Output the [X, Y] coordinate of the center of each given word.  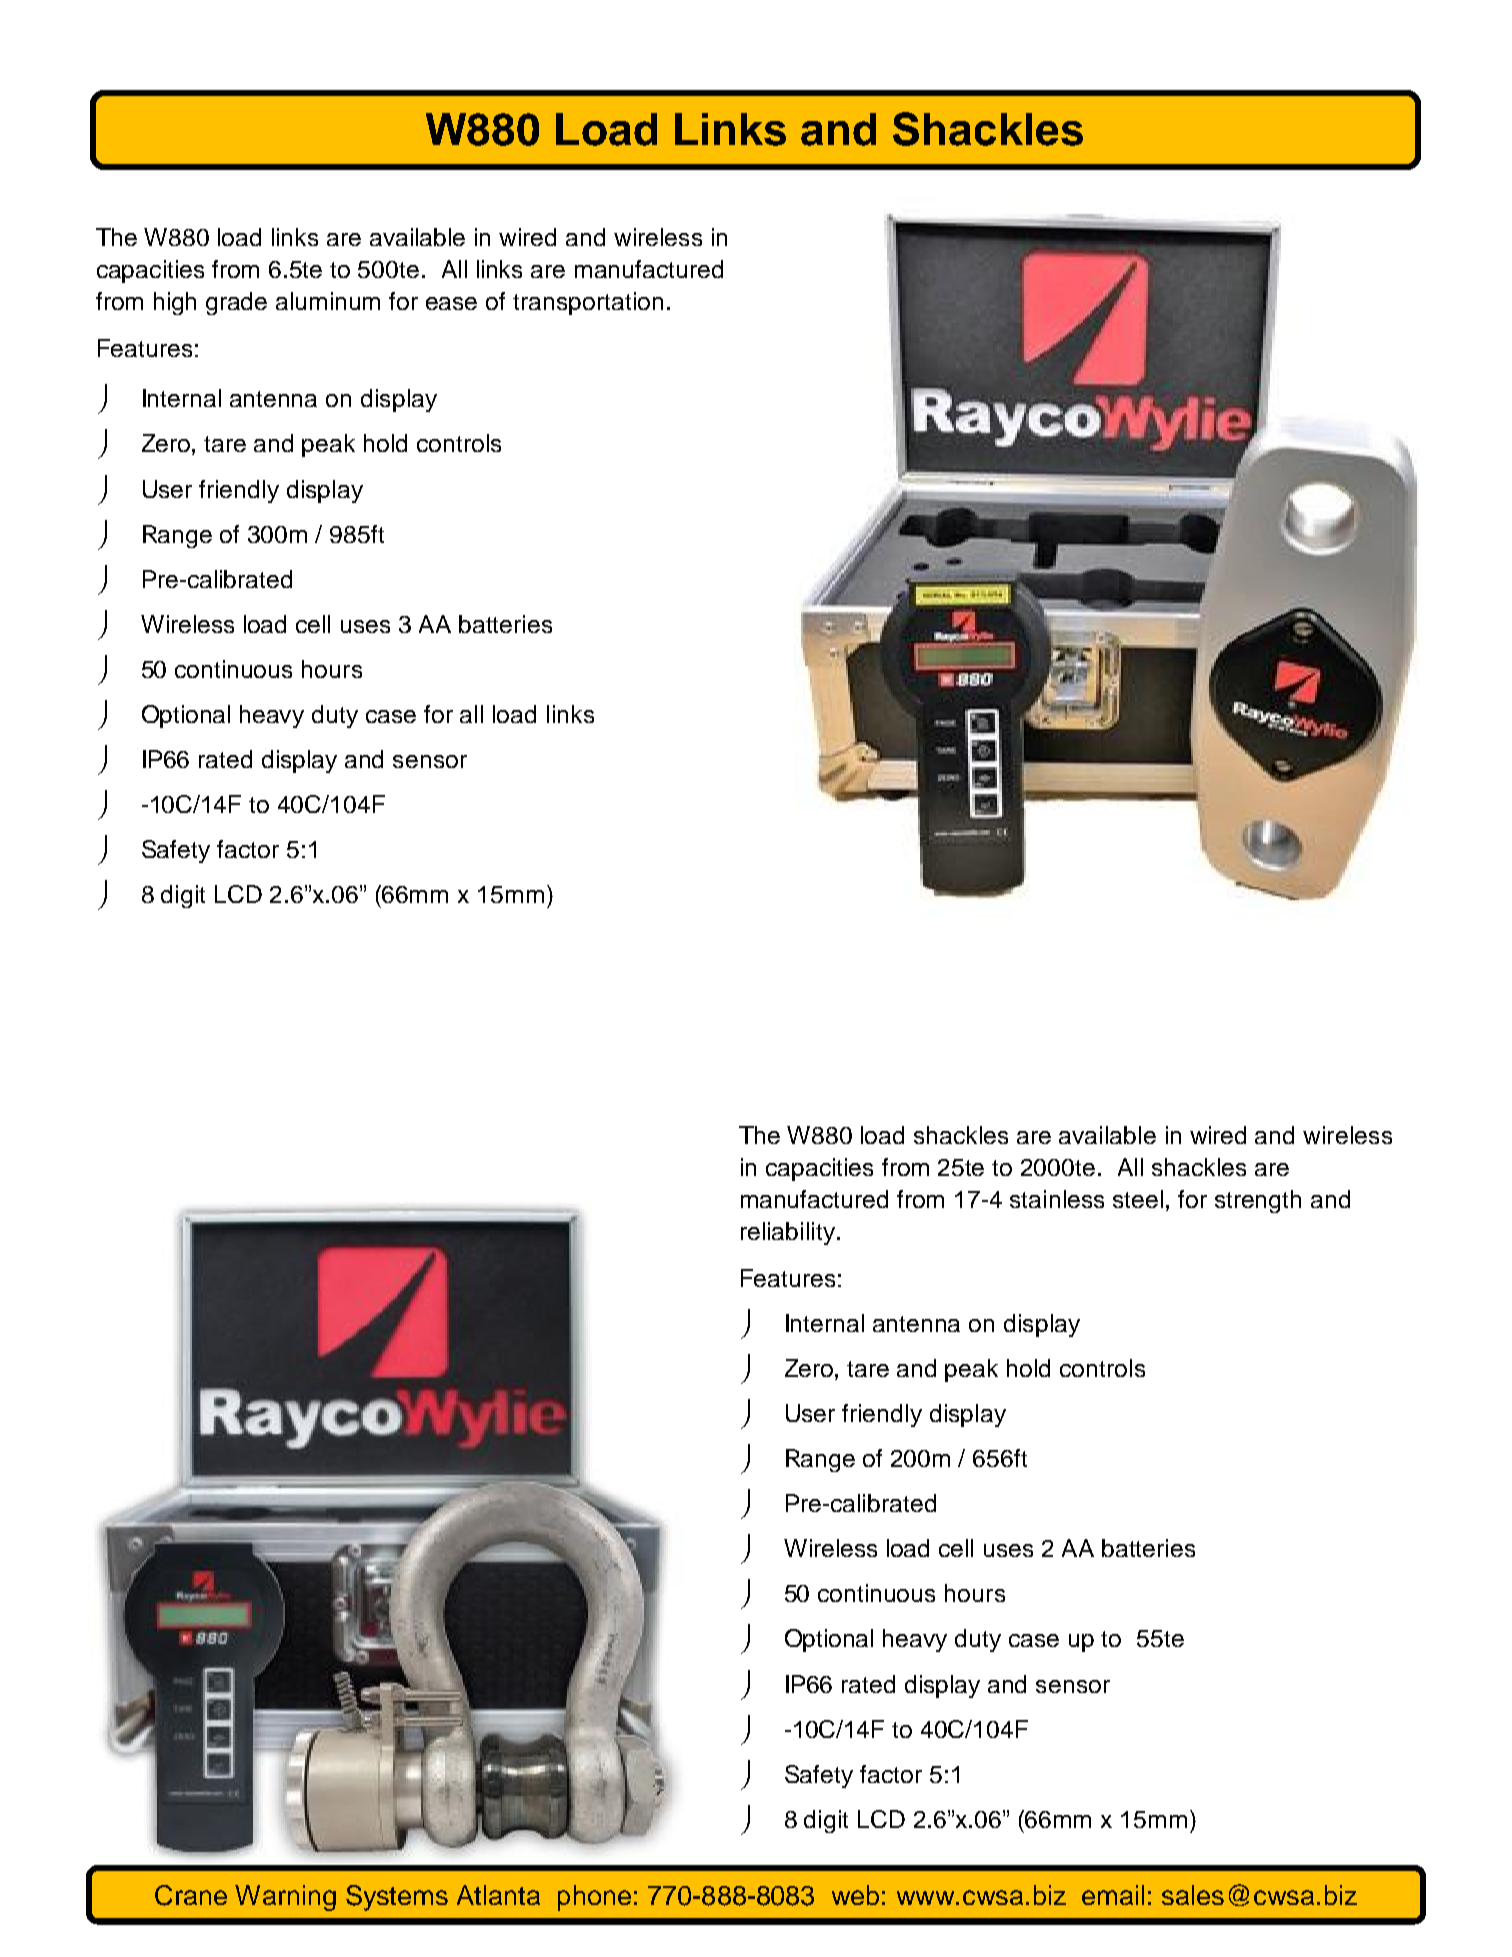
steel [1138, 1199]
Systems [397, 1898]
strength [1258, 1201]
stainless [1057, 1199]
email [1113, 1895]
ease [451, 303]
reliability [788, 1233]
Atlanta [498, 1895]
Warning [285, 1898]
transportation [588, 303]
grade [236, 303]
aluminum [328, 301]
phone [594, 1898]
